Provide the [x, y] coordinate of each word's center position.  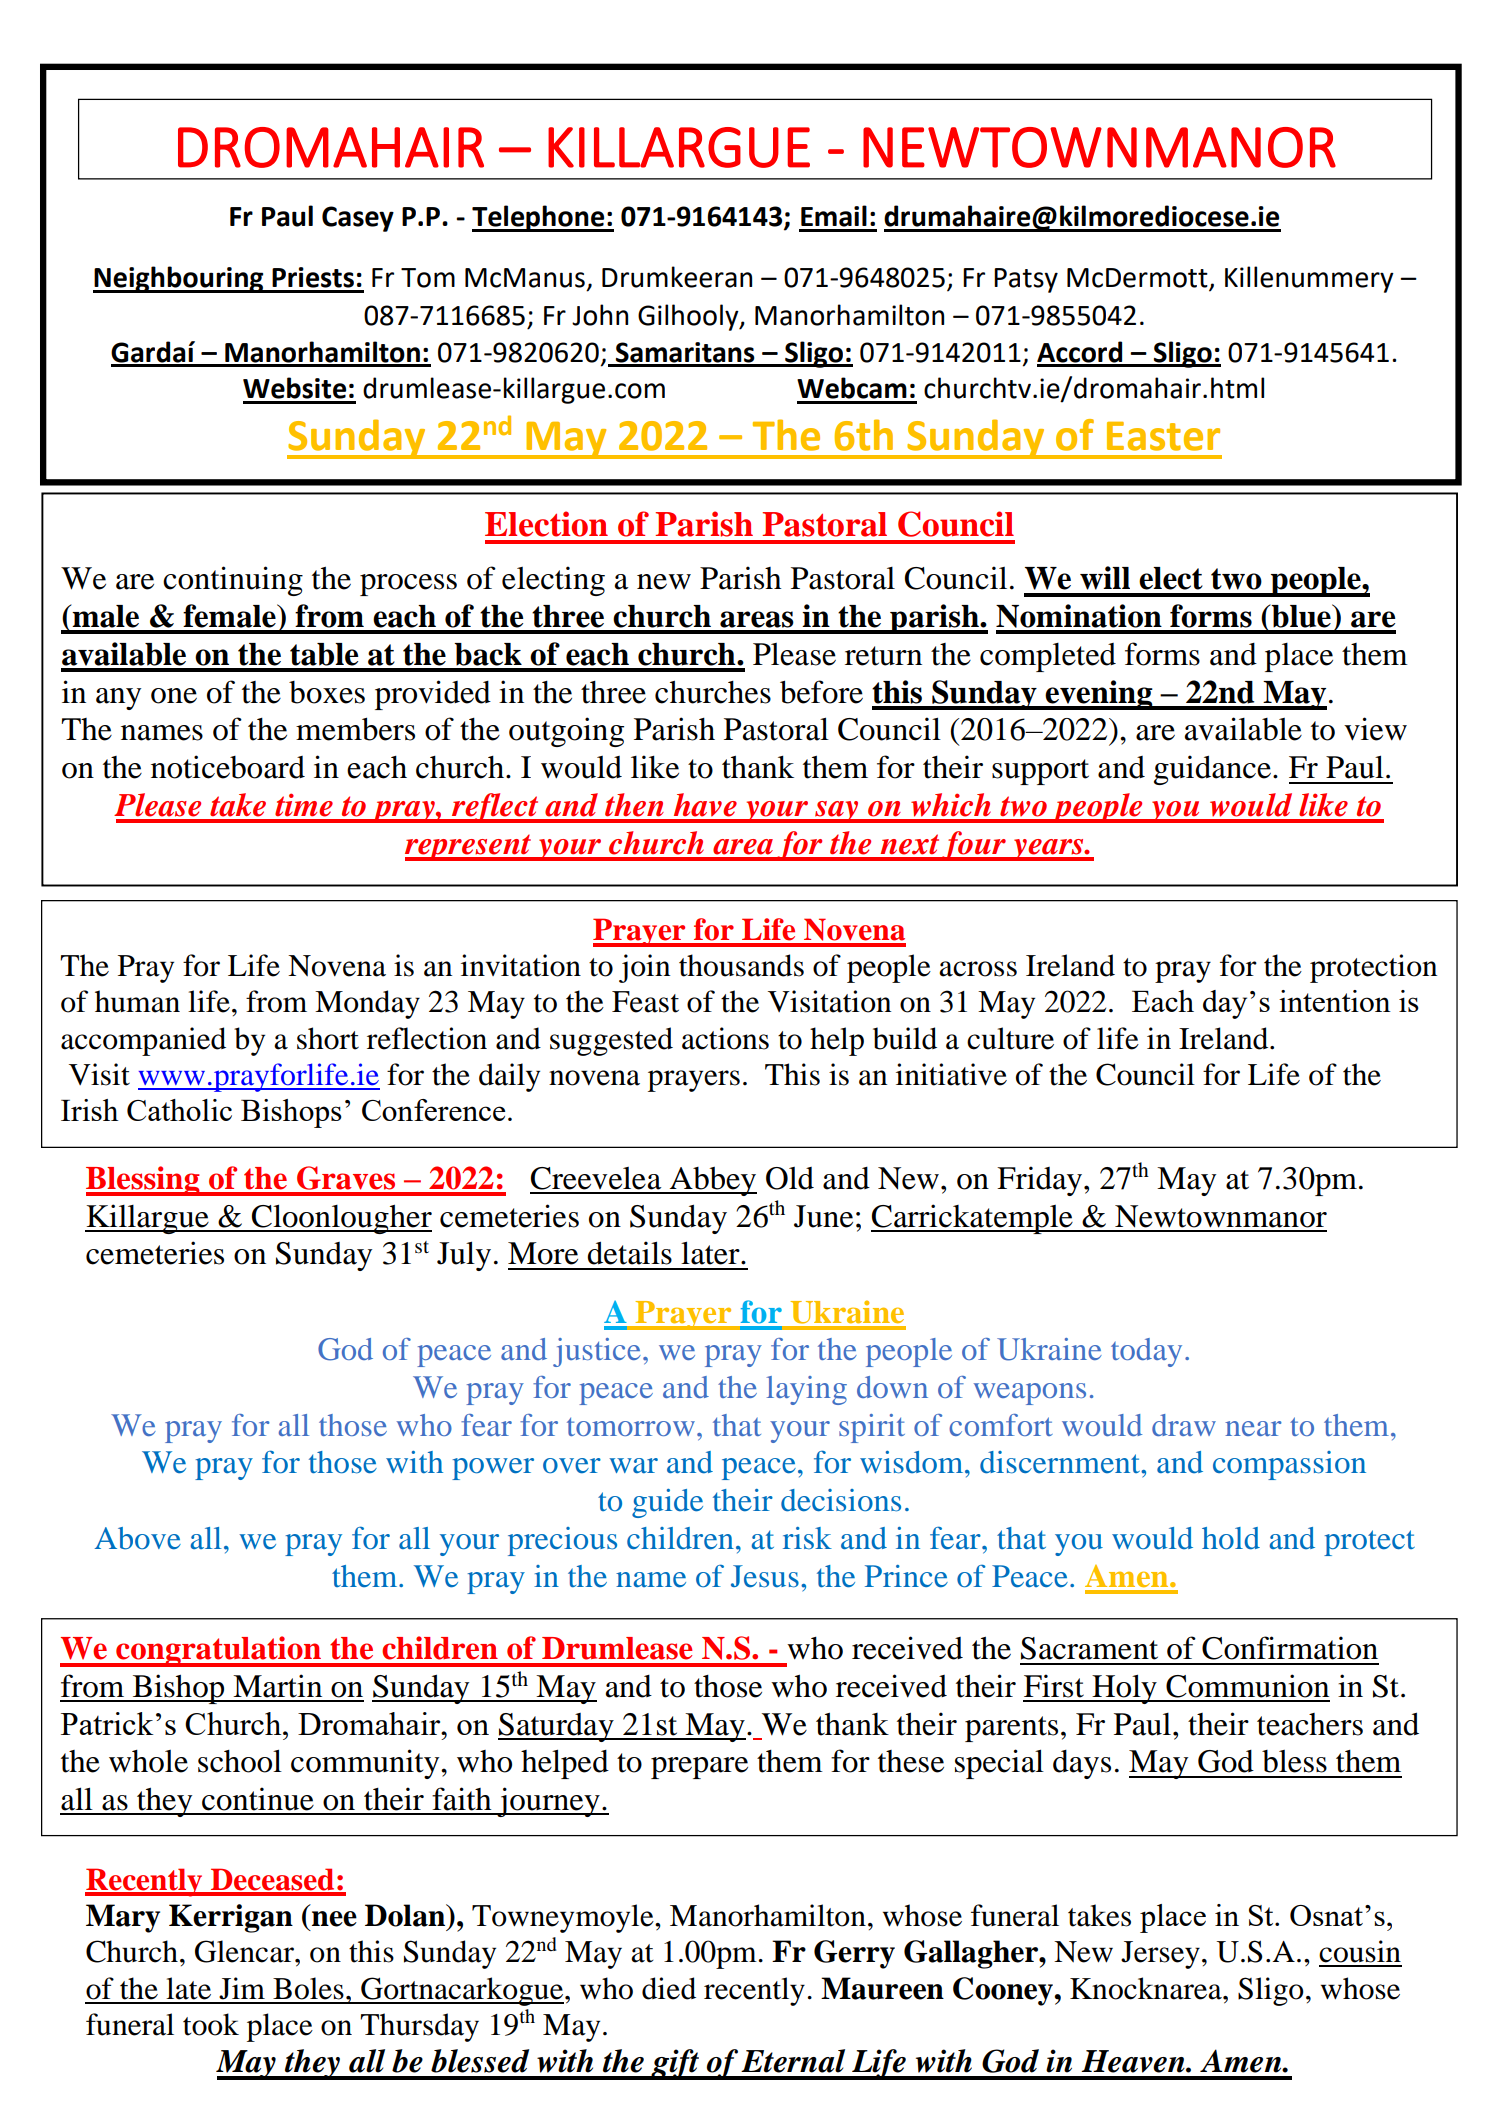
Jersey [1160, 1955]
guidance [1212, 770]
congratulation [219, 1651]
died [669, 1988]
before [821, 692]
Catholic [179, 1110]
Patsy [1026, 280]
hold [1231, 1538]
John [600, 315]
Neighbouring [179, 279]
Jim [242, 1988]
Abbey [712, 1181]
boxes [327, 692]
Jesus [765, 1576]
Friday [1041, 1181]
